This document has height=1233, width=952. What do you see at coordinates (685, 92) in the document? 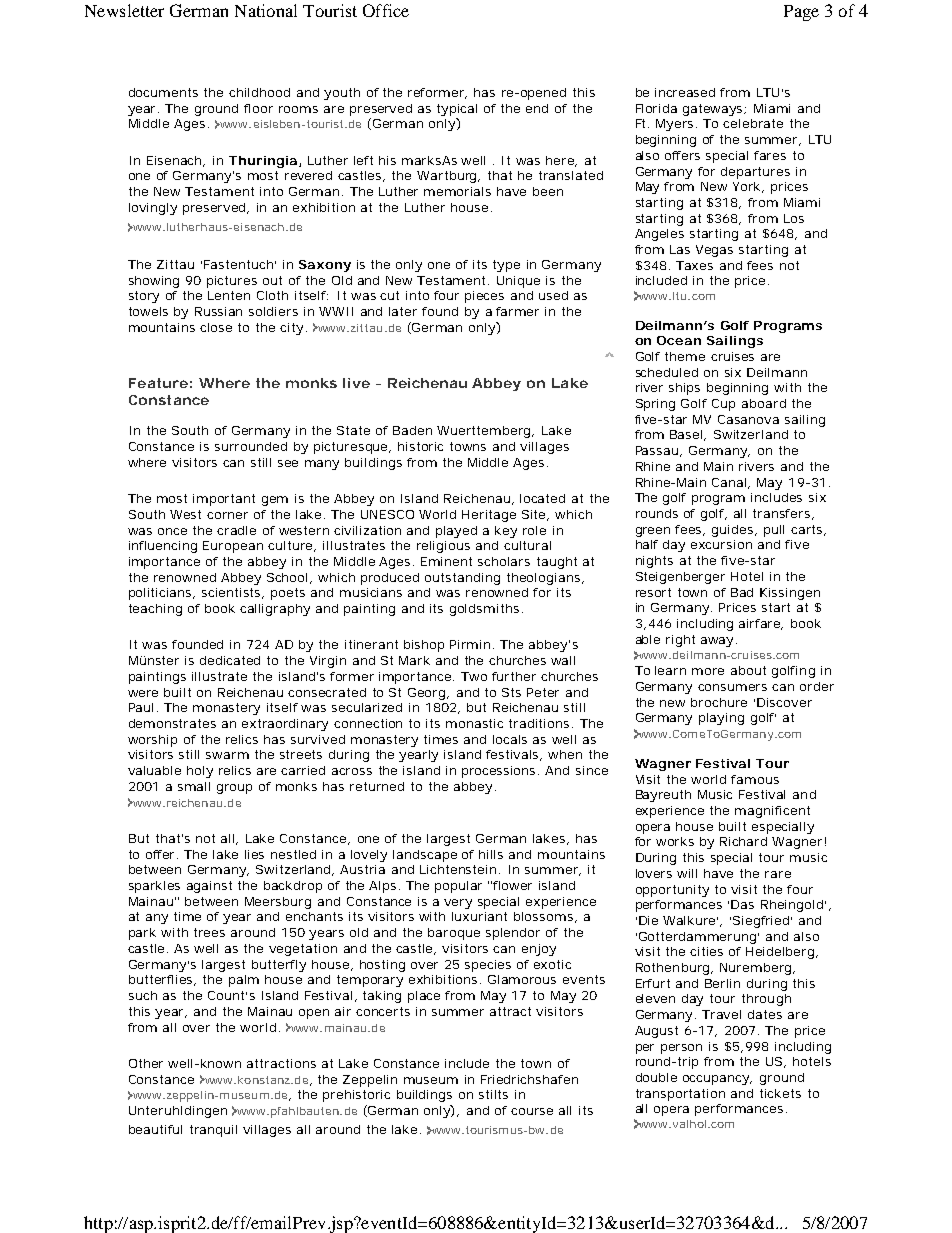
I see `increased` at bounding box center [685, 92].
